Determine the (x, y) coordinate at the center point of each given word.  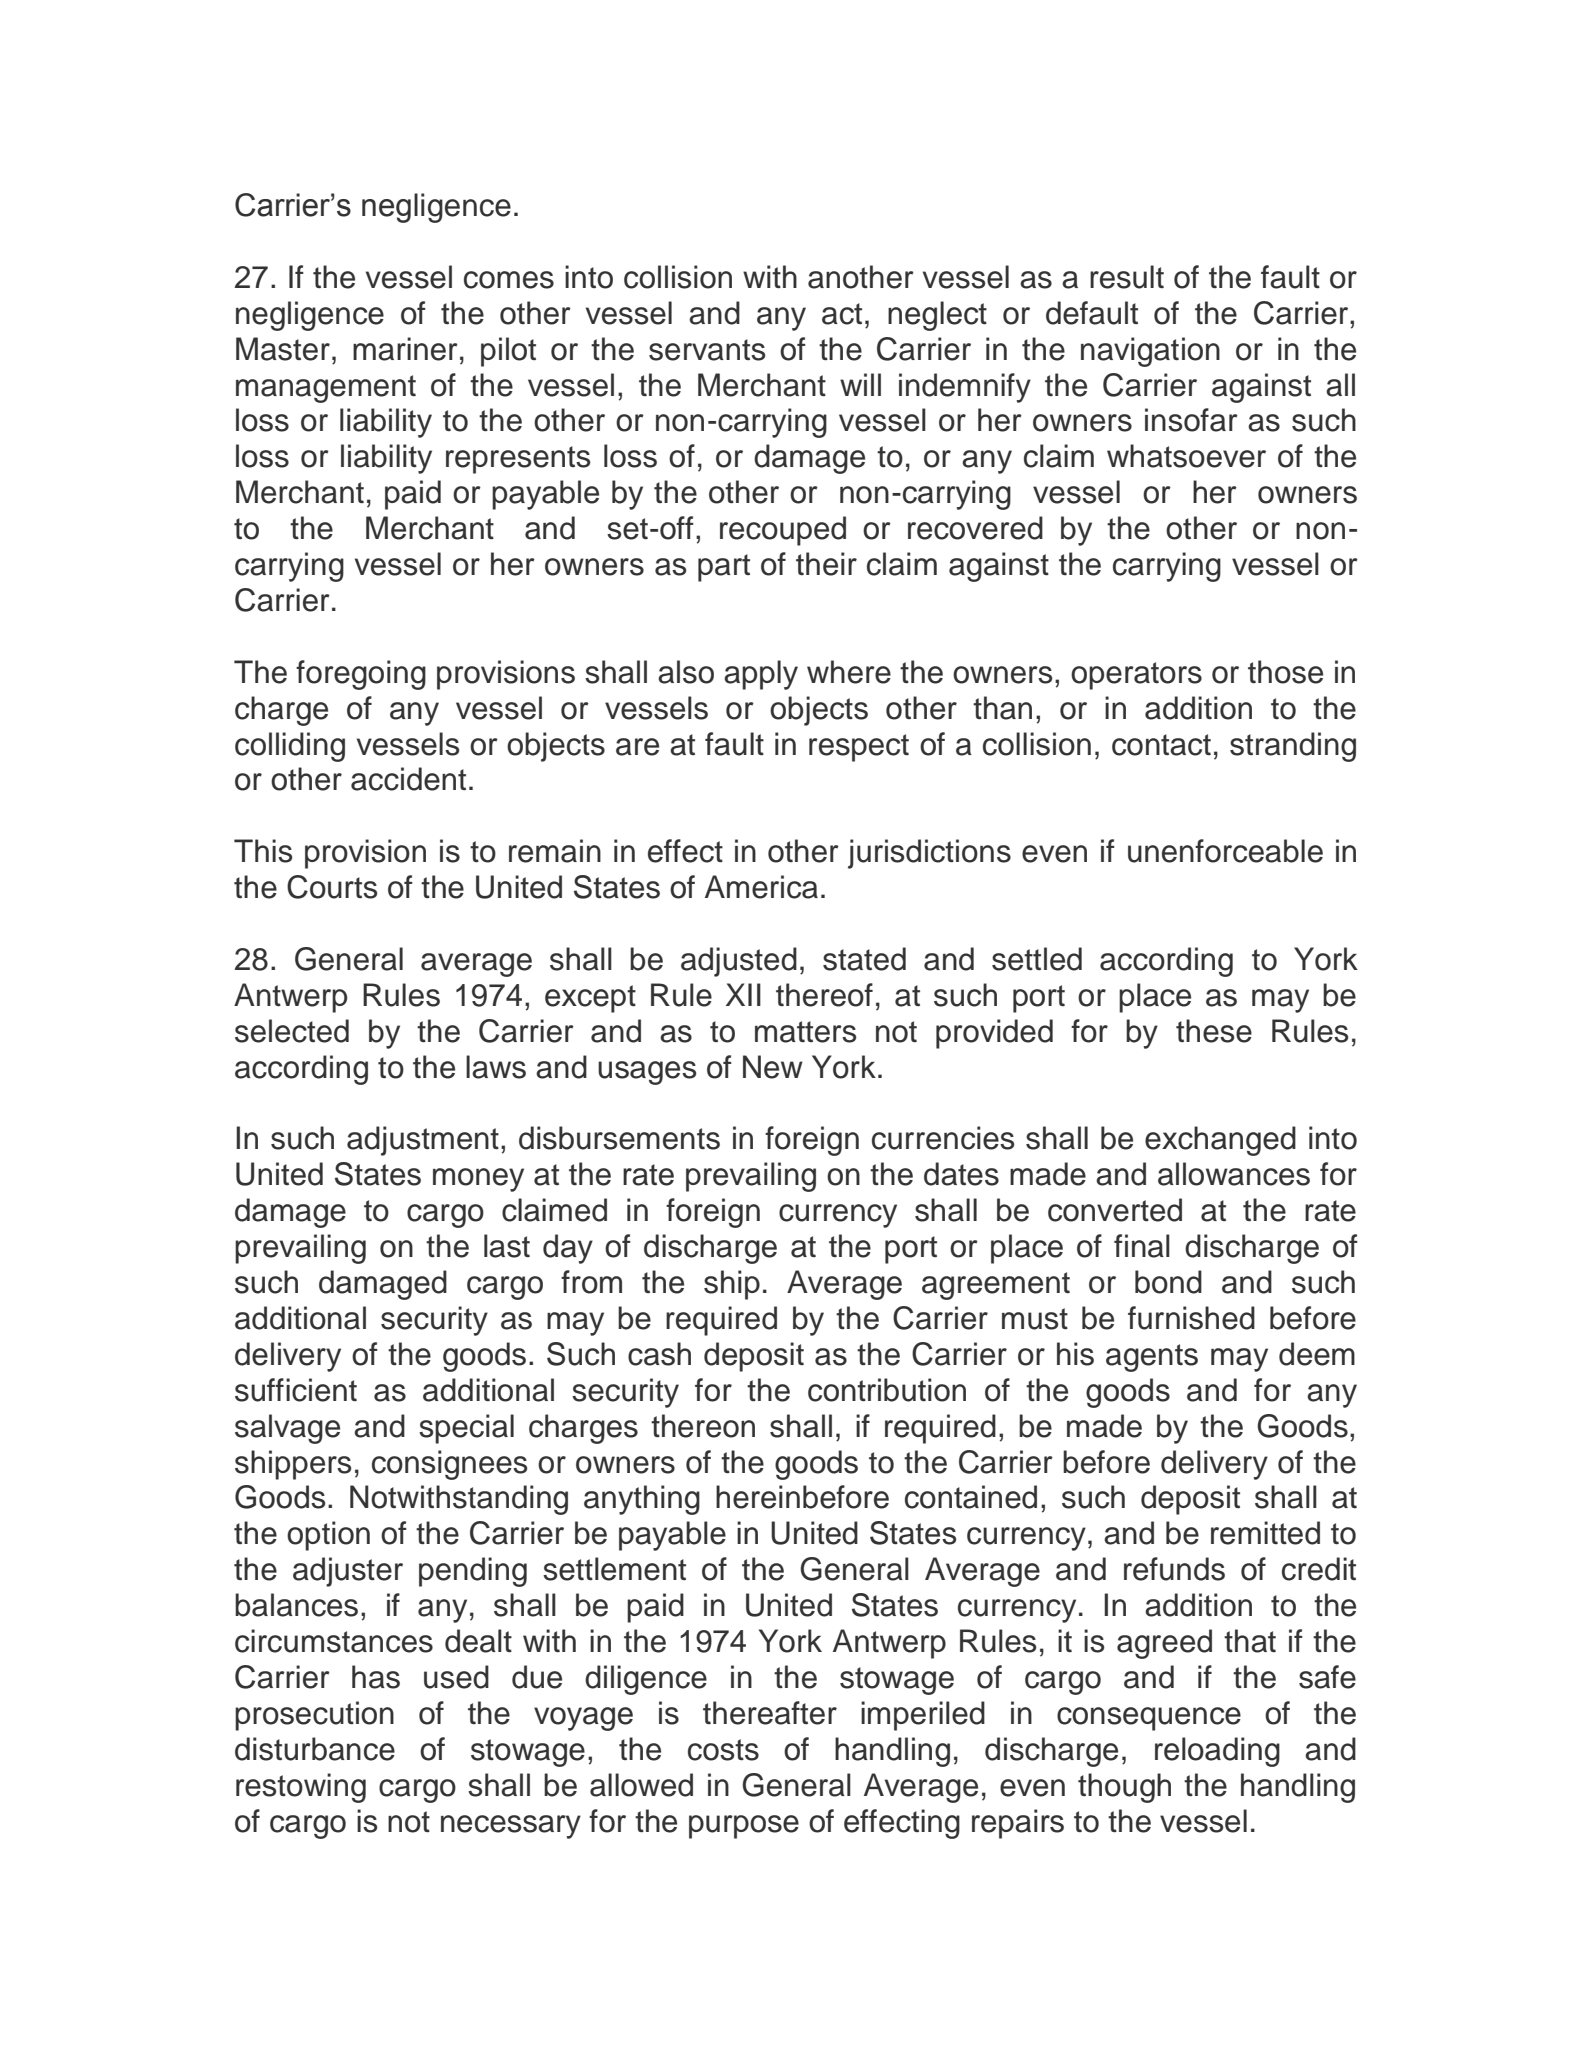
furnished (1191, 1318)
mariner (405, 349)
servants (707, 350)
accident (408, 779)
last (507, 1246)
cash (659, 1354)
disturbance (315, 1749)
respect (859, 748)
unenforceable (1225, 851)
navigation (1150, 352)
